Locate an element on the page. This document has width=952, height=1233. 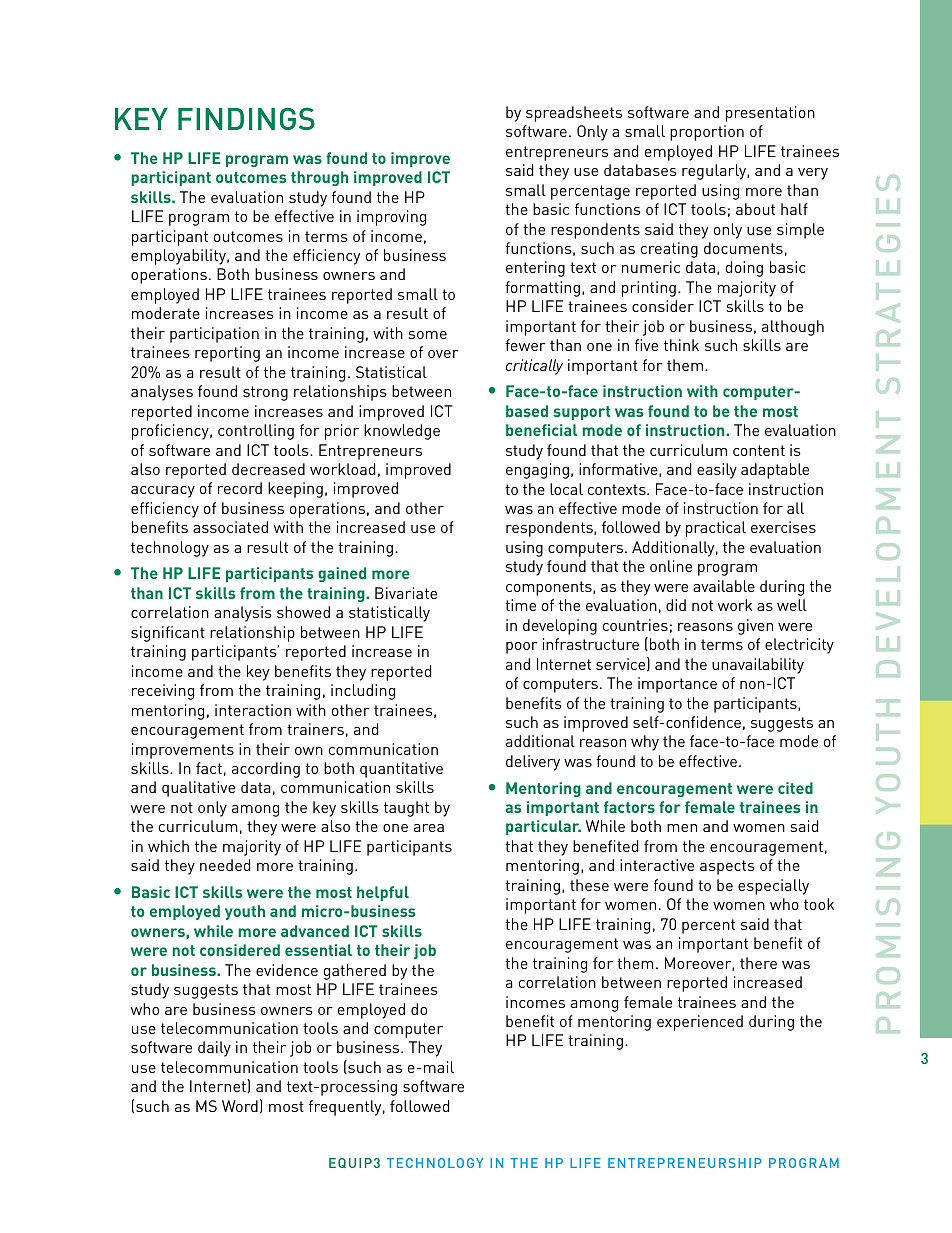
aspects is located at coordinates (727, 867).
